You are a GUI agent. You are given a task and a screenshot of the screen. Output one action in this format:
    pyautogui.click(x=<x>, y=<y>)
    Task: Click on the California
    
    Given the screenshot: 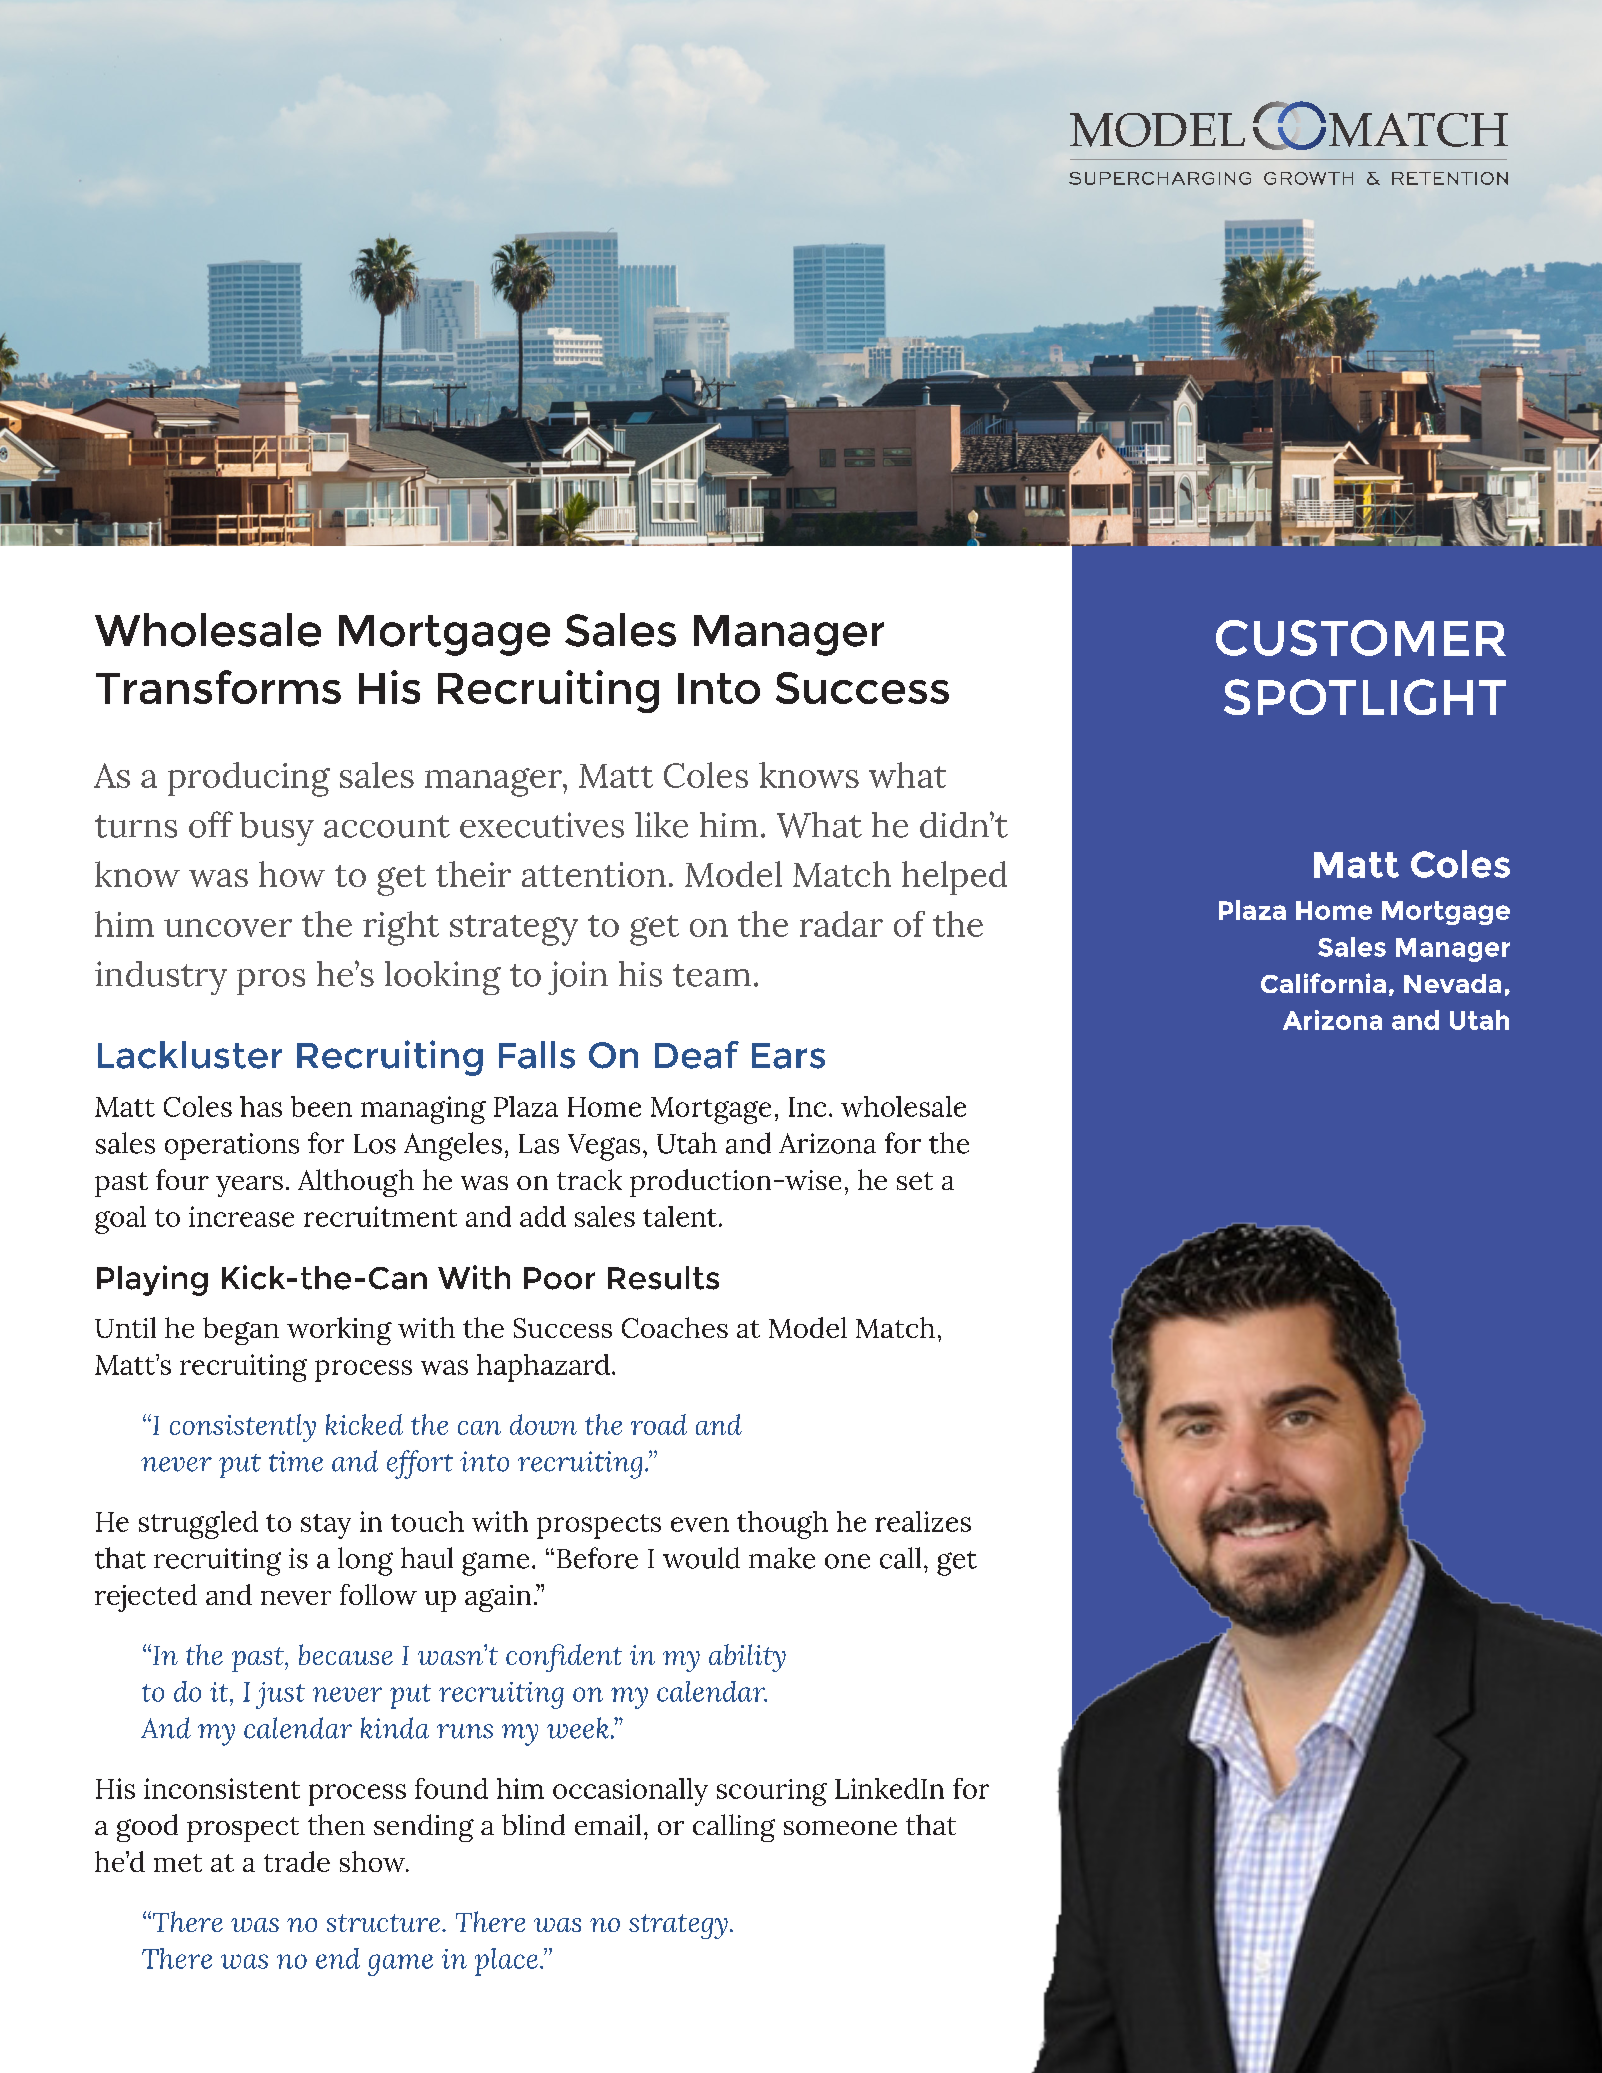 What is the action you would take?
    pyautogui.click(x=1323, y=983)
